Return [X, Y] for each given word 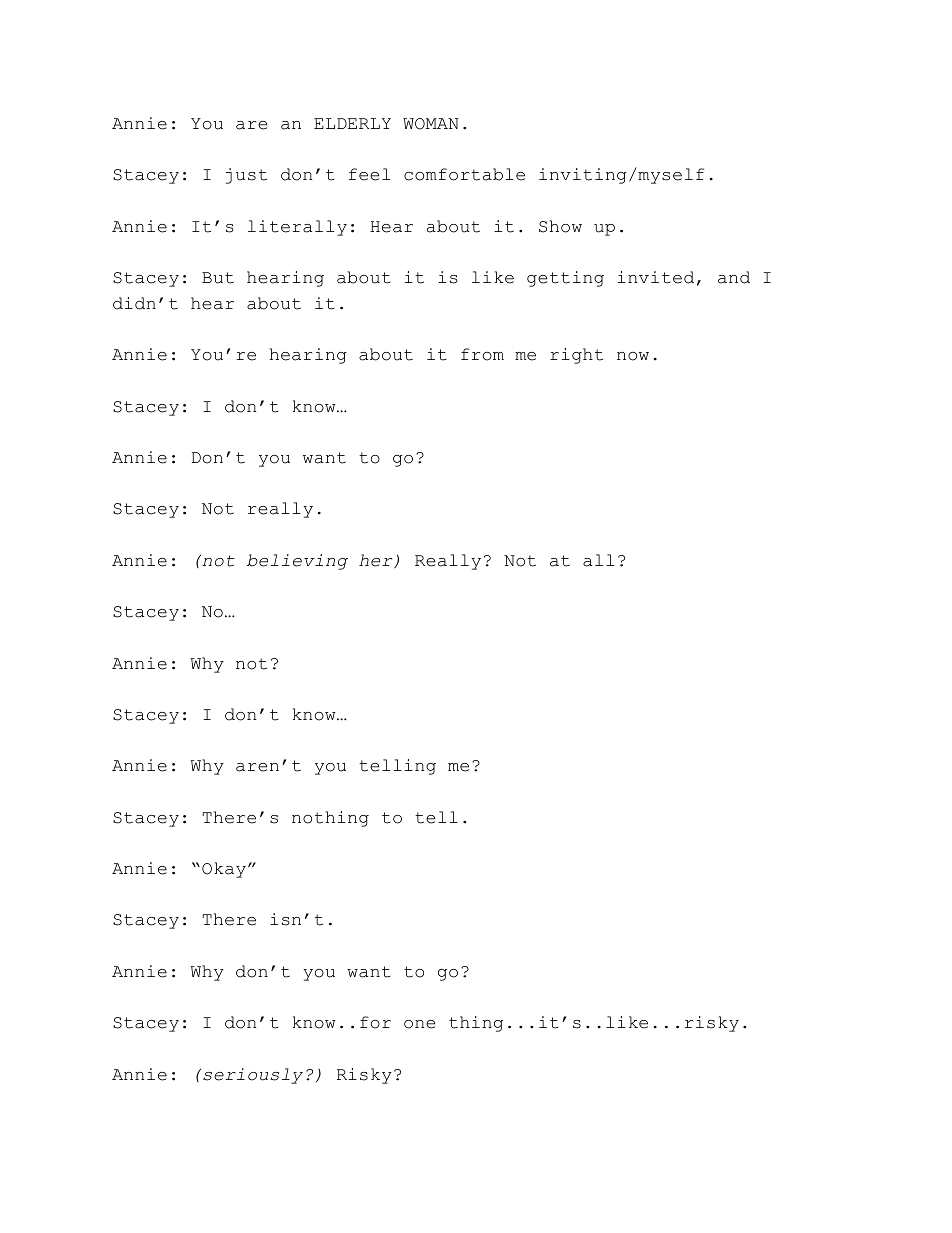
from [482, 354]
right [576, 356]
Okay [224, 870]
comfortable [464, 174]
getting [565, 279]
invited [656, 277]
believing [297, 562]
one [419, 1024]
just [246, 176]
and [734, 277]
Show [560, 226]
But [218, 278]
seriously [253, 1076]
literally [297, 228]
